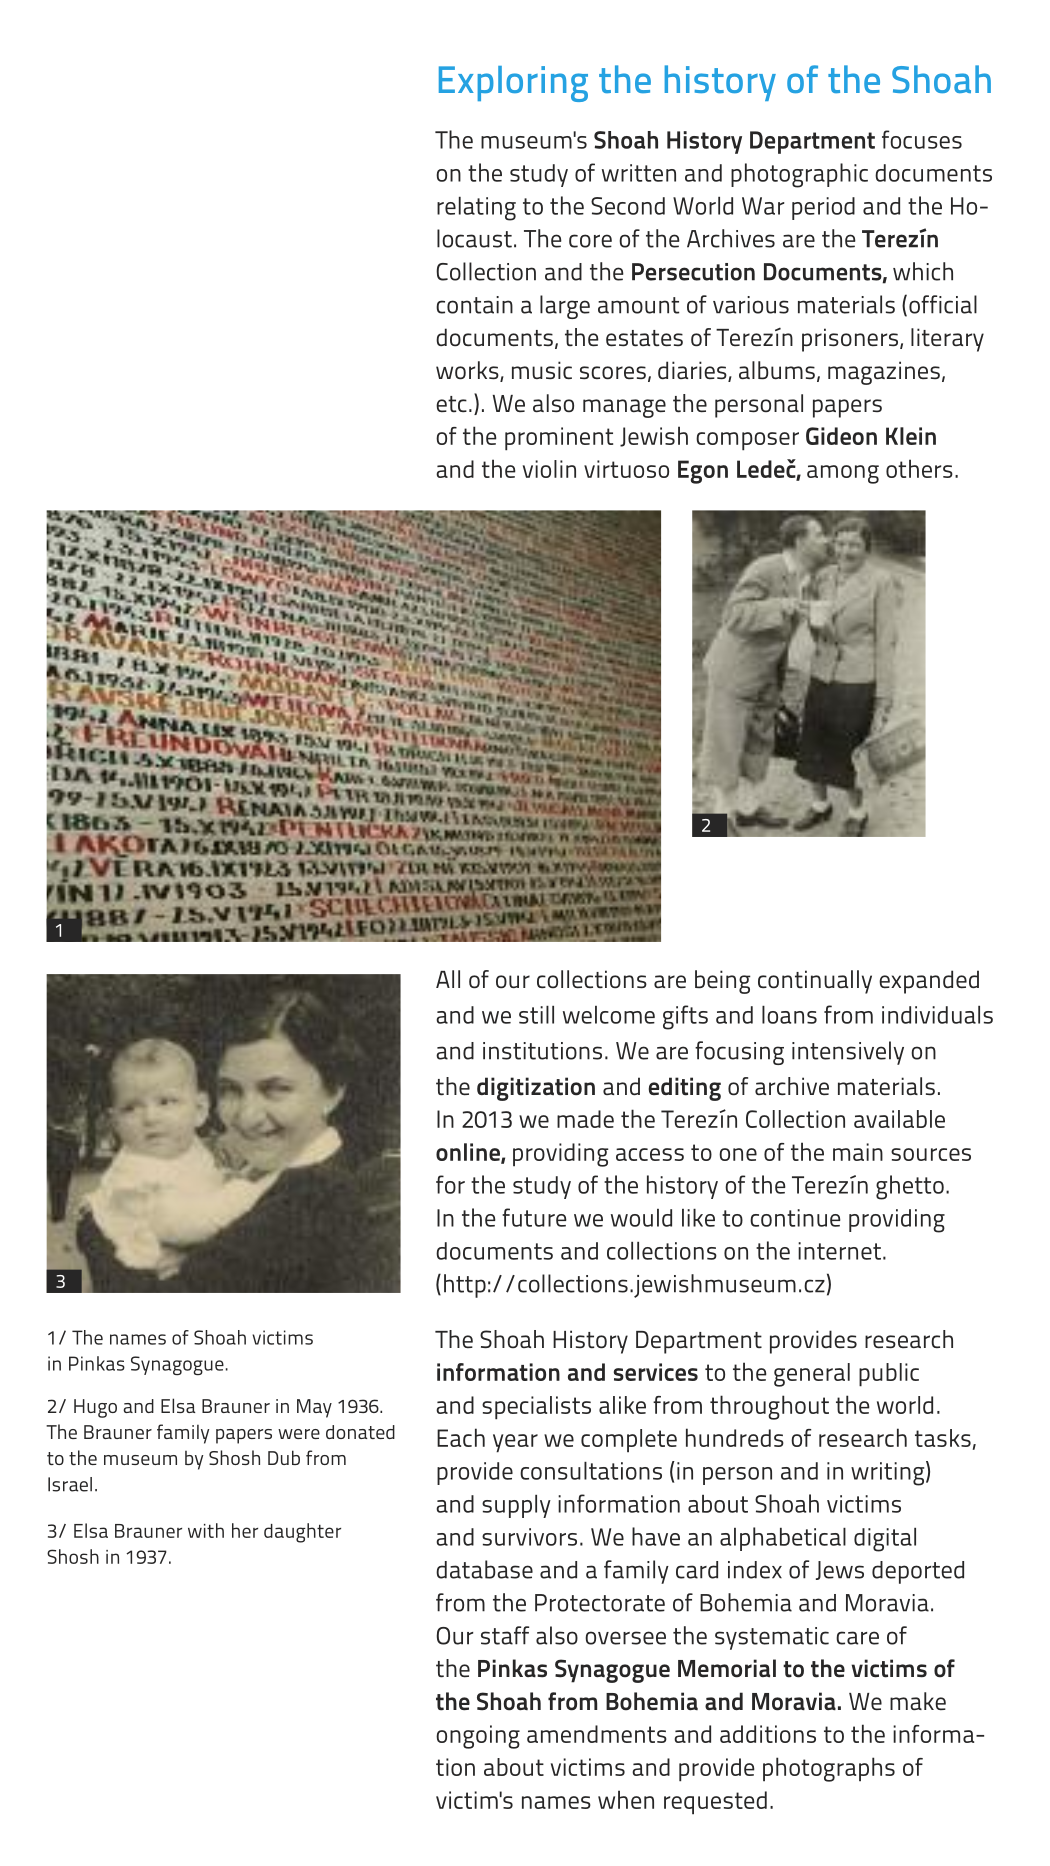 This screenshot has width=1050, height=1866. Describe the element at coordinates (799, 175) in the screenshot. I see `photographic` at that location.
